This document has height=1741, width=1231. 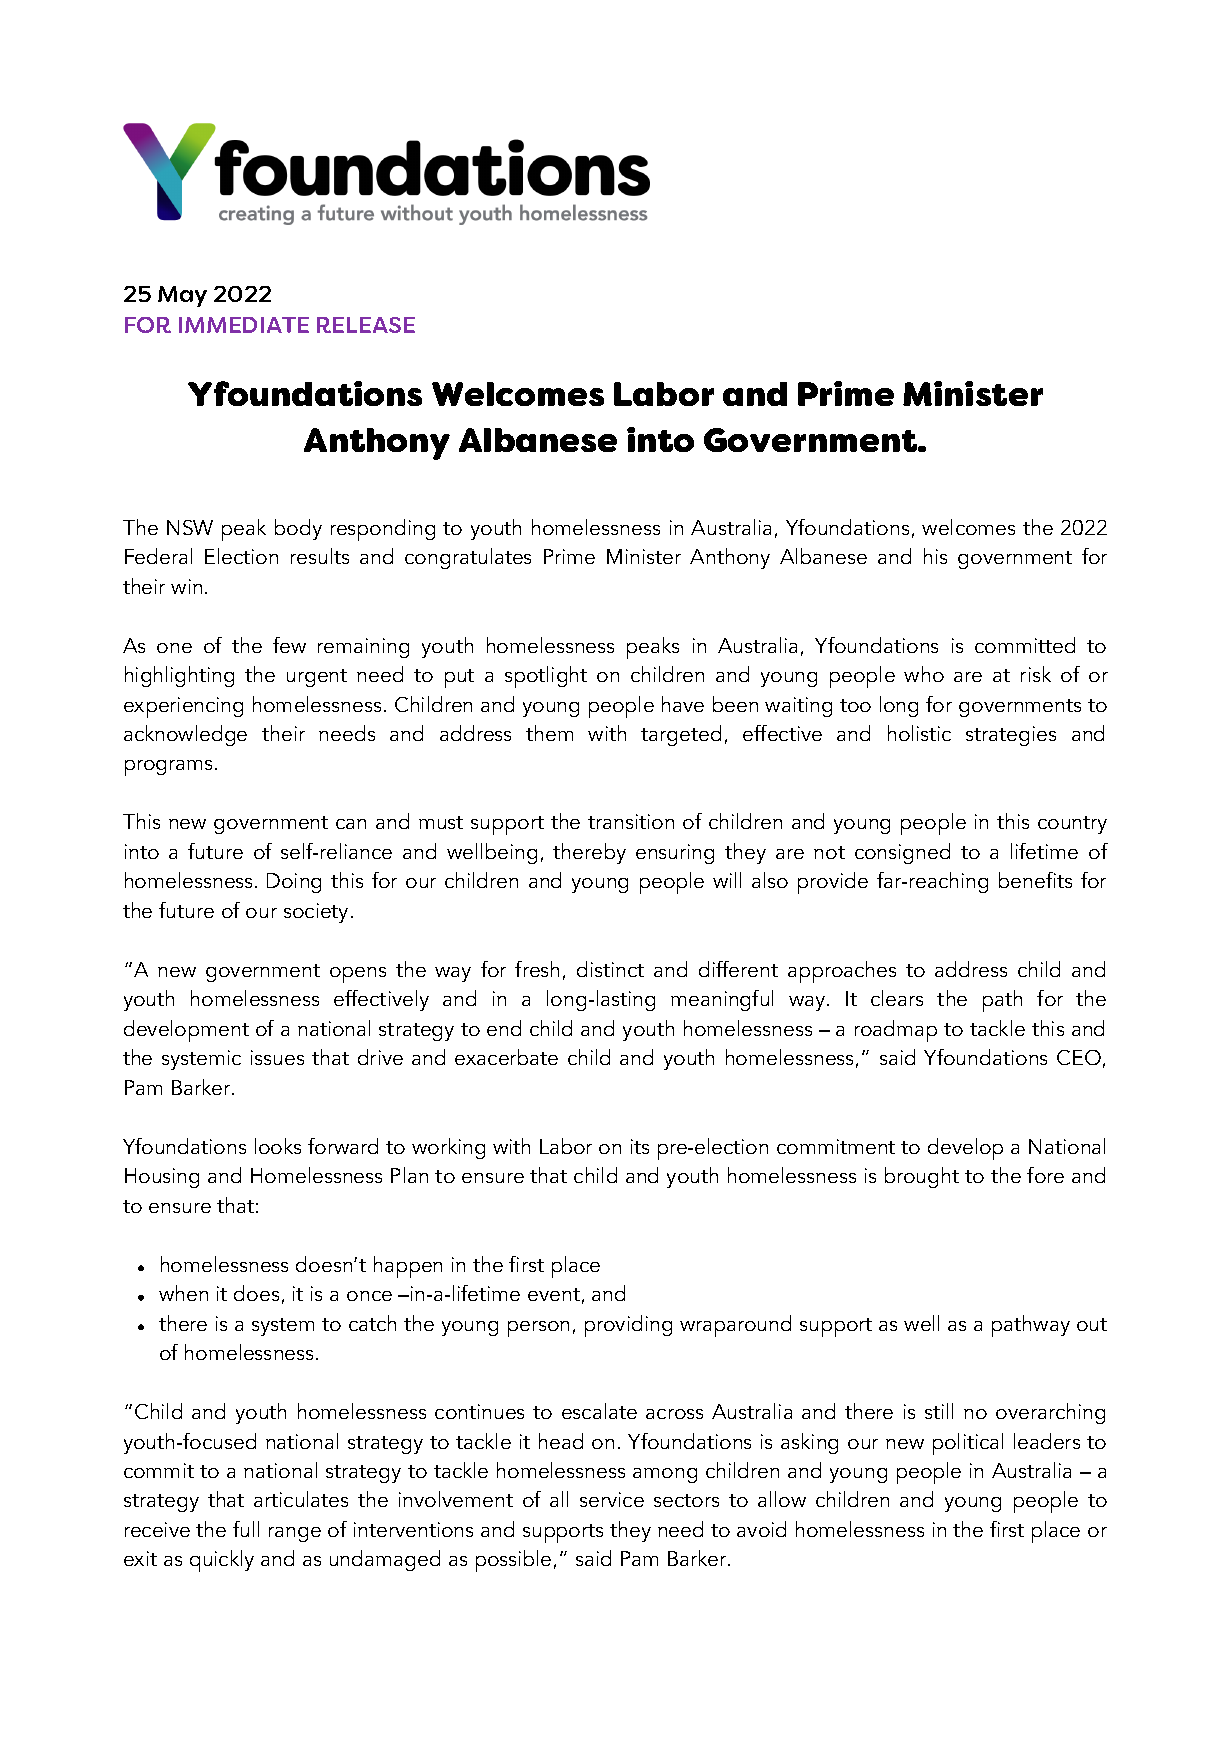 I want to click on who, so click(x=924, y=674).
